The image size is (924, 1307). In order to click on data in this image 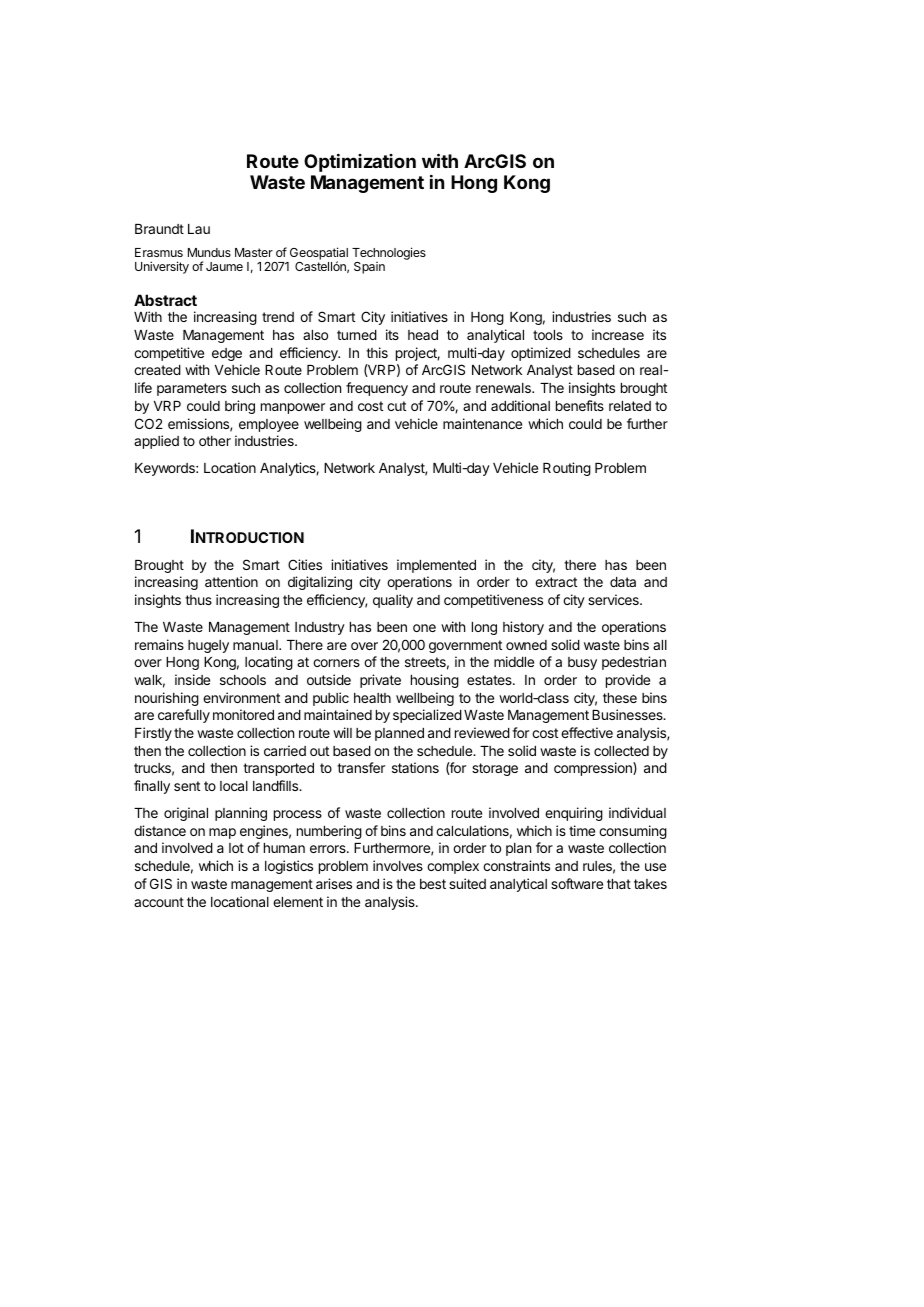, I will do `click(623, 582)`.
